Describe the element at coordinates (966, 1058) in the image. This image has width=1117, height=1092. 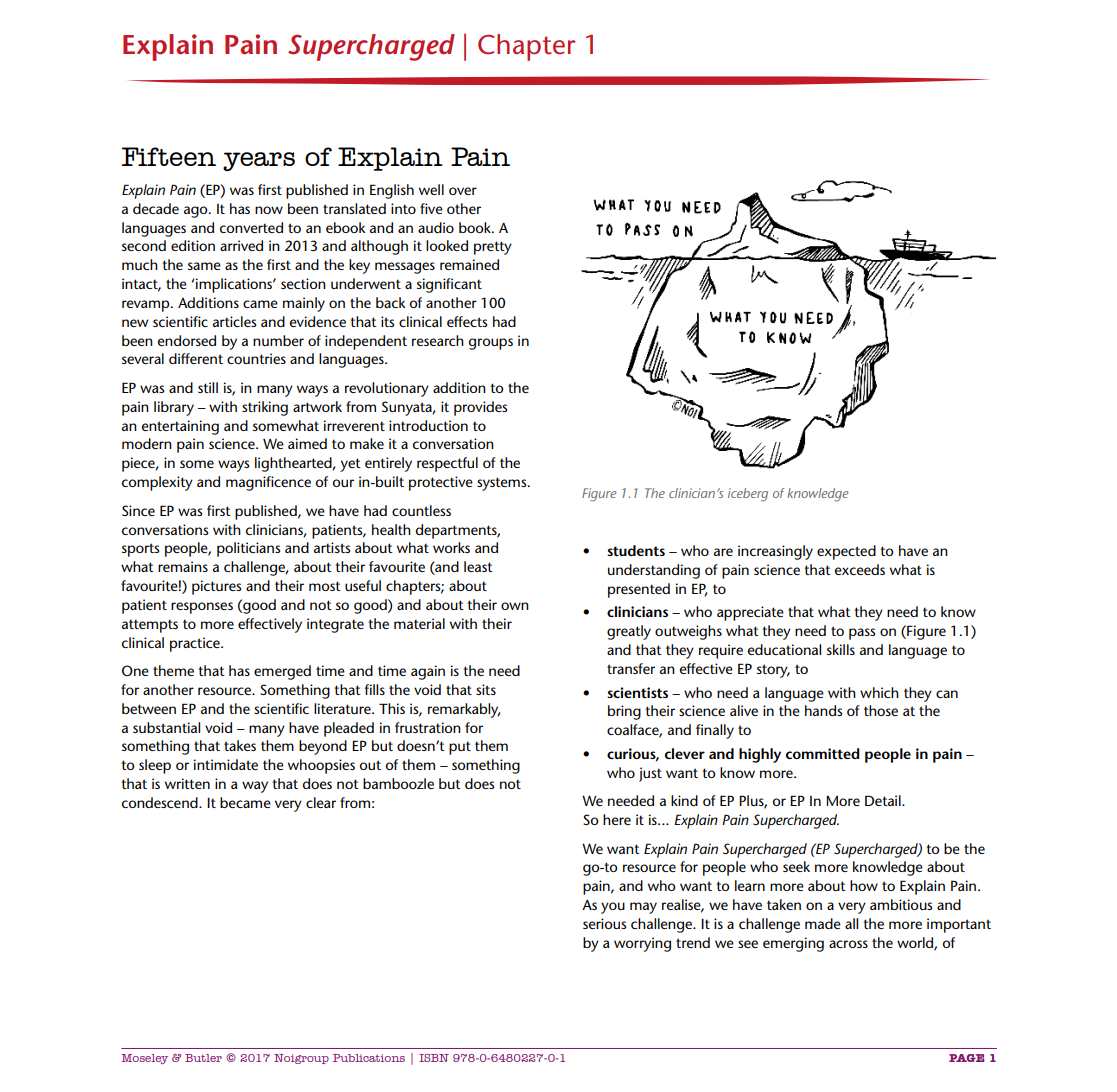
I see `PAGE` at that location.
